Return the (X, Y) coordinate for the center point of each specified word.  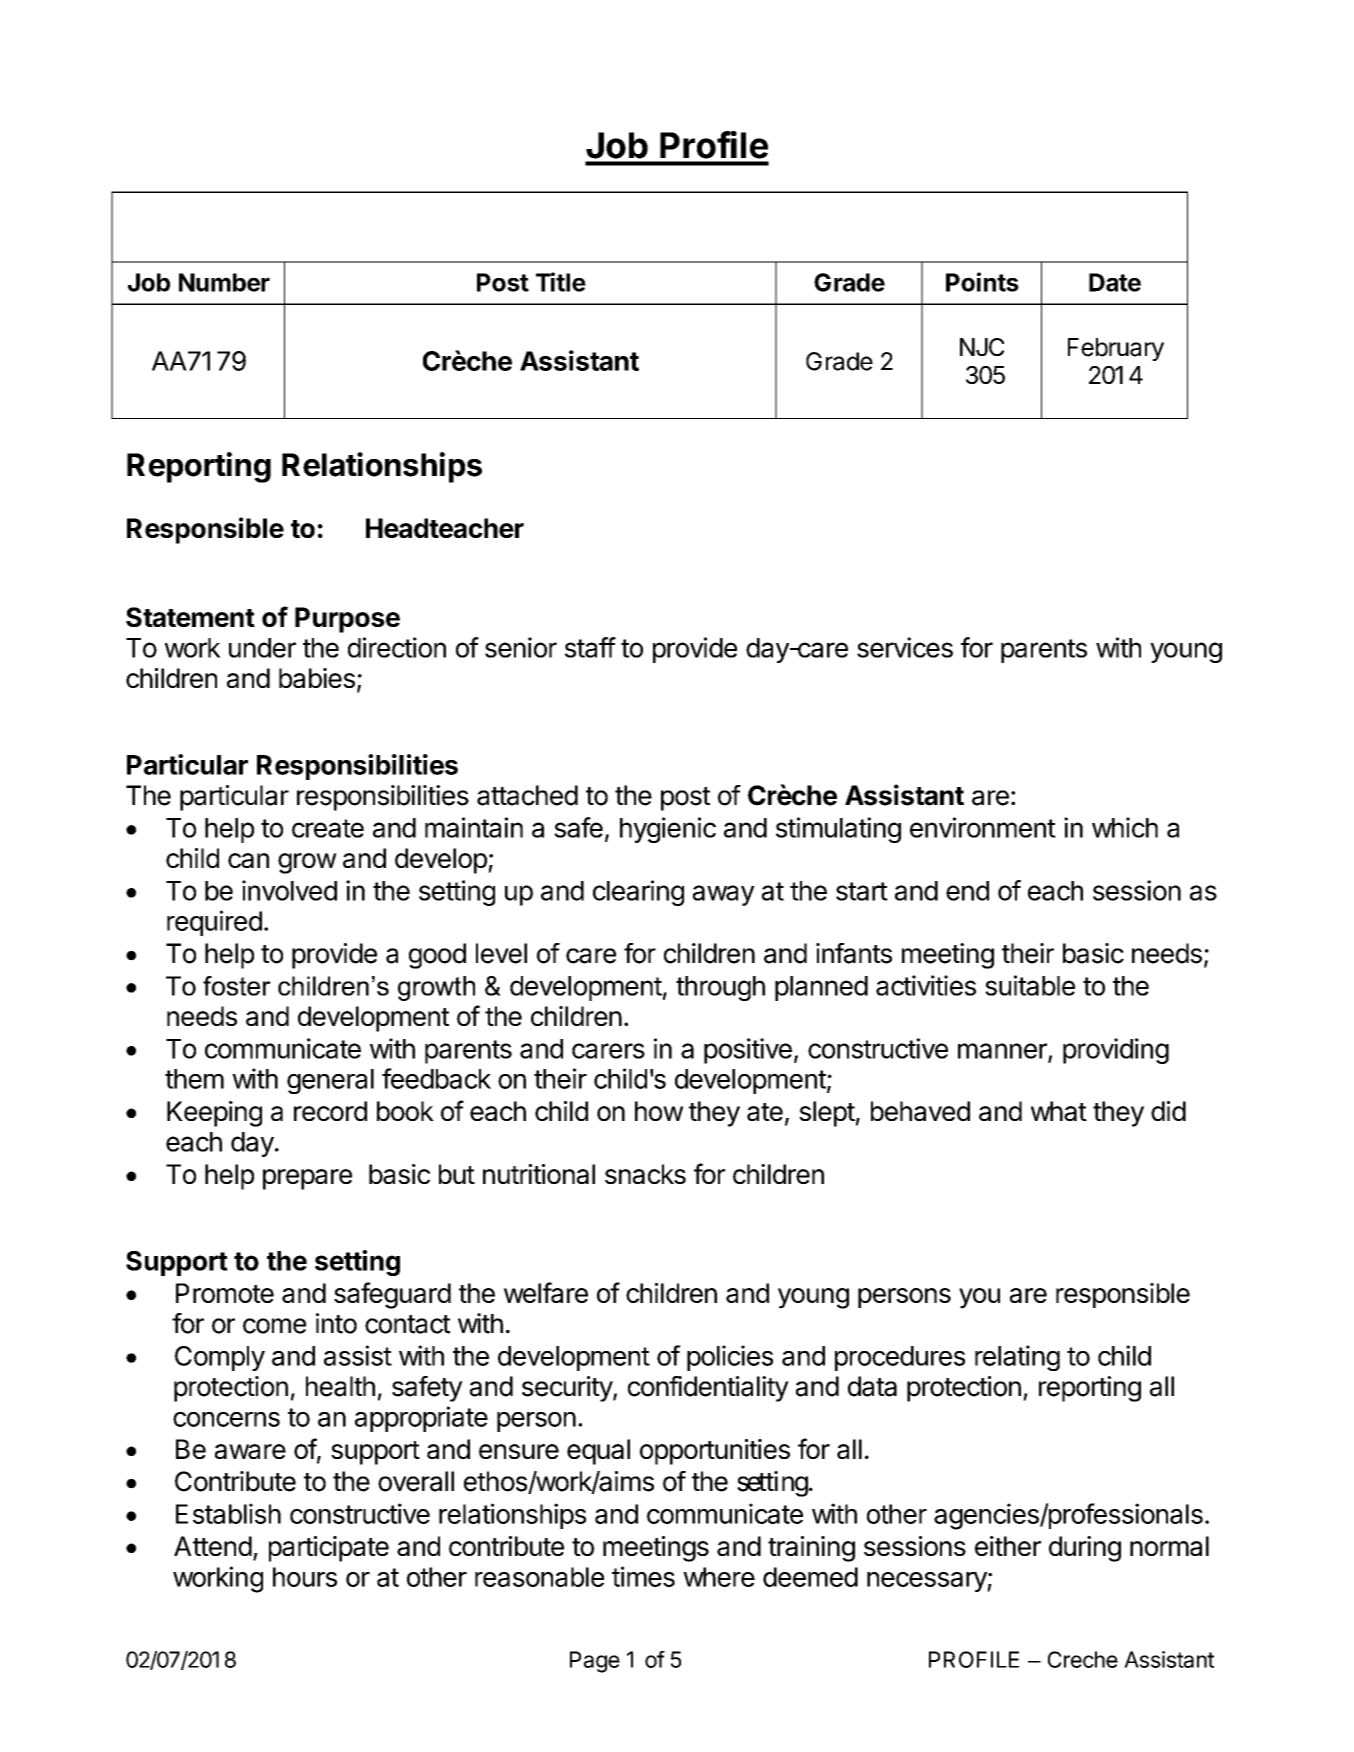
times (643, 1576)
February (1116, 349)
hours (305, 1577)
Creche (1083, 1659)
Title (561, 282)
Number (224, 282)
